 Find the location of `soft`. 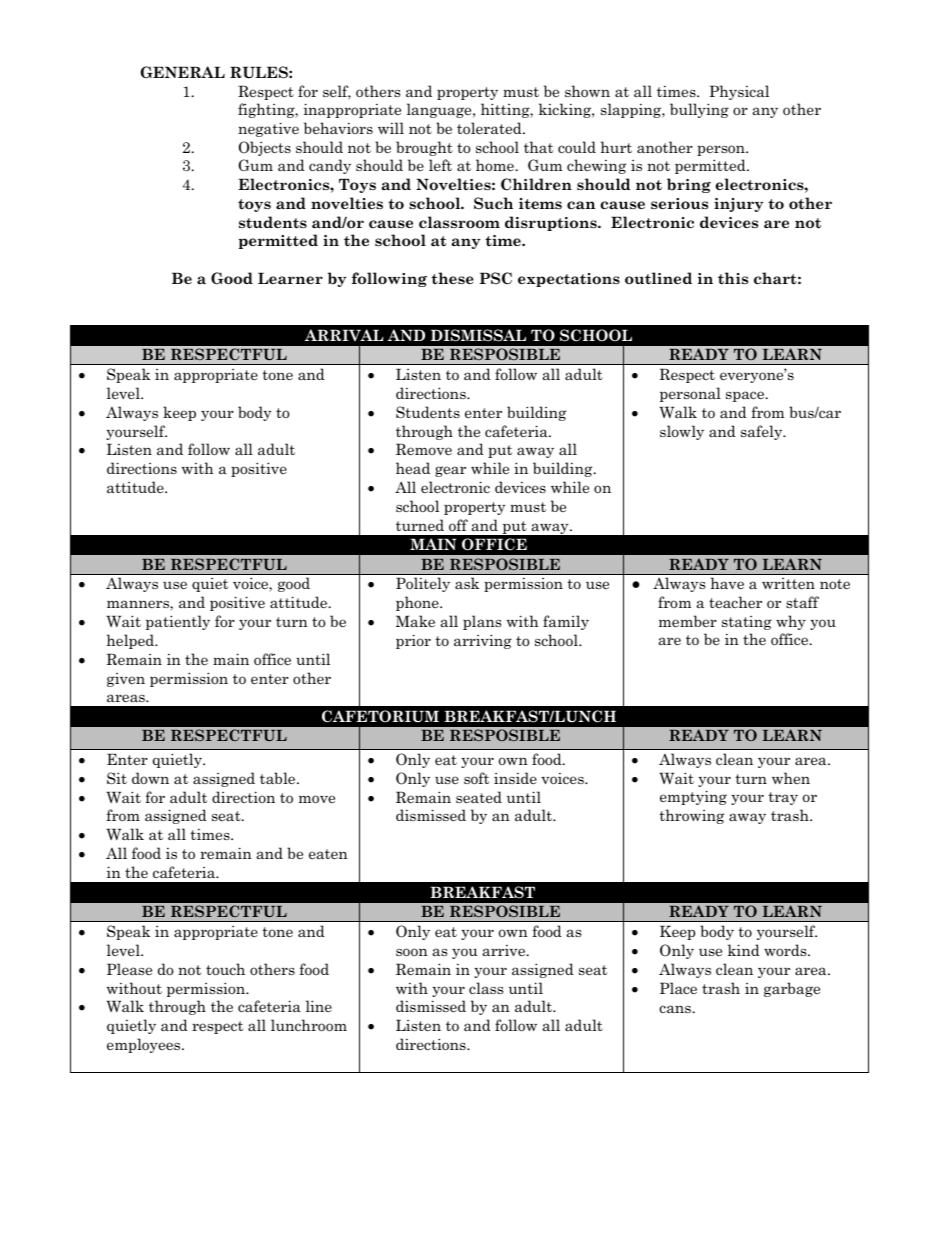

soft is located at coordinates (476, 778).
